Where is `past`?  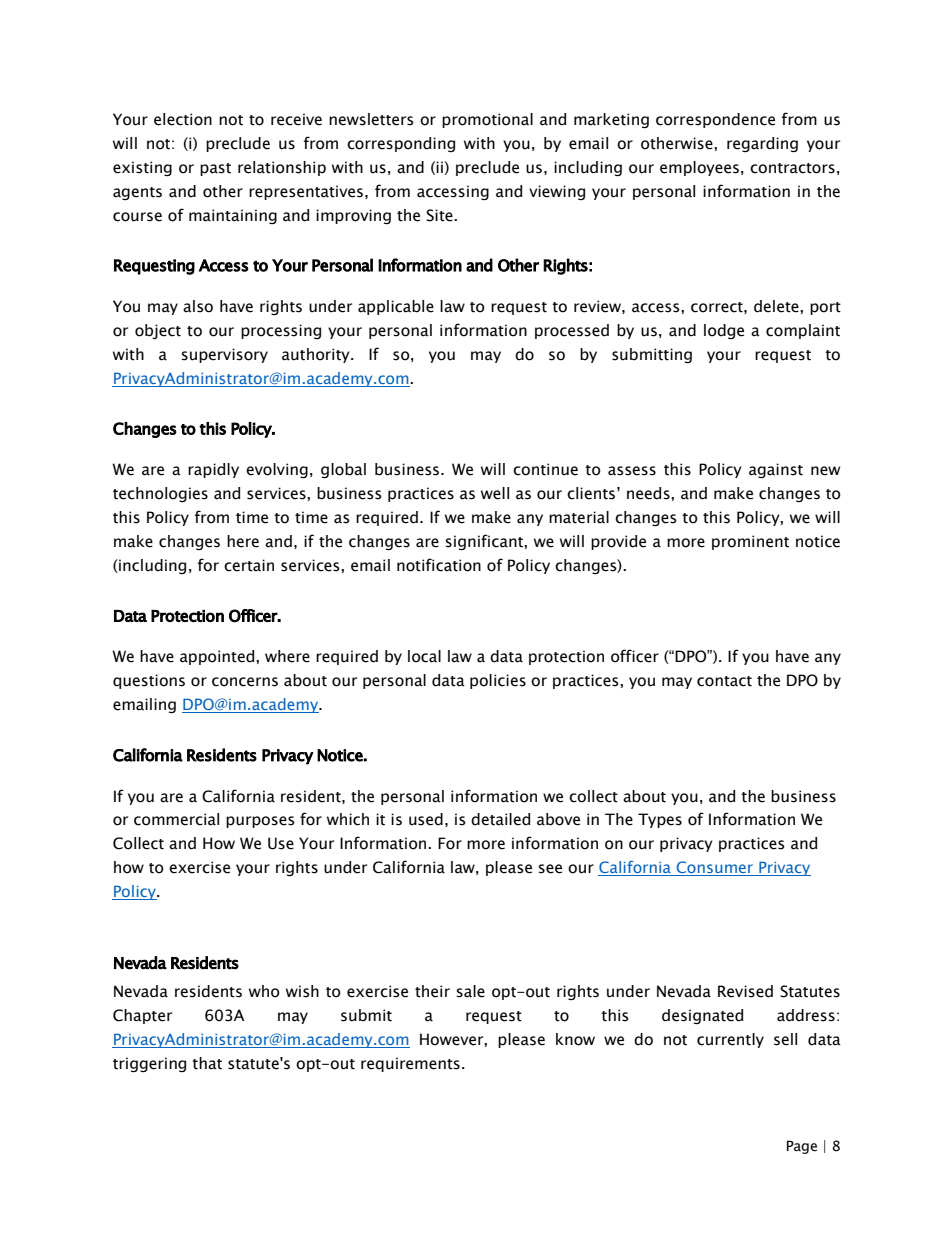 past is located at coordinates (215, 169).
